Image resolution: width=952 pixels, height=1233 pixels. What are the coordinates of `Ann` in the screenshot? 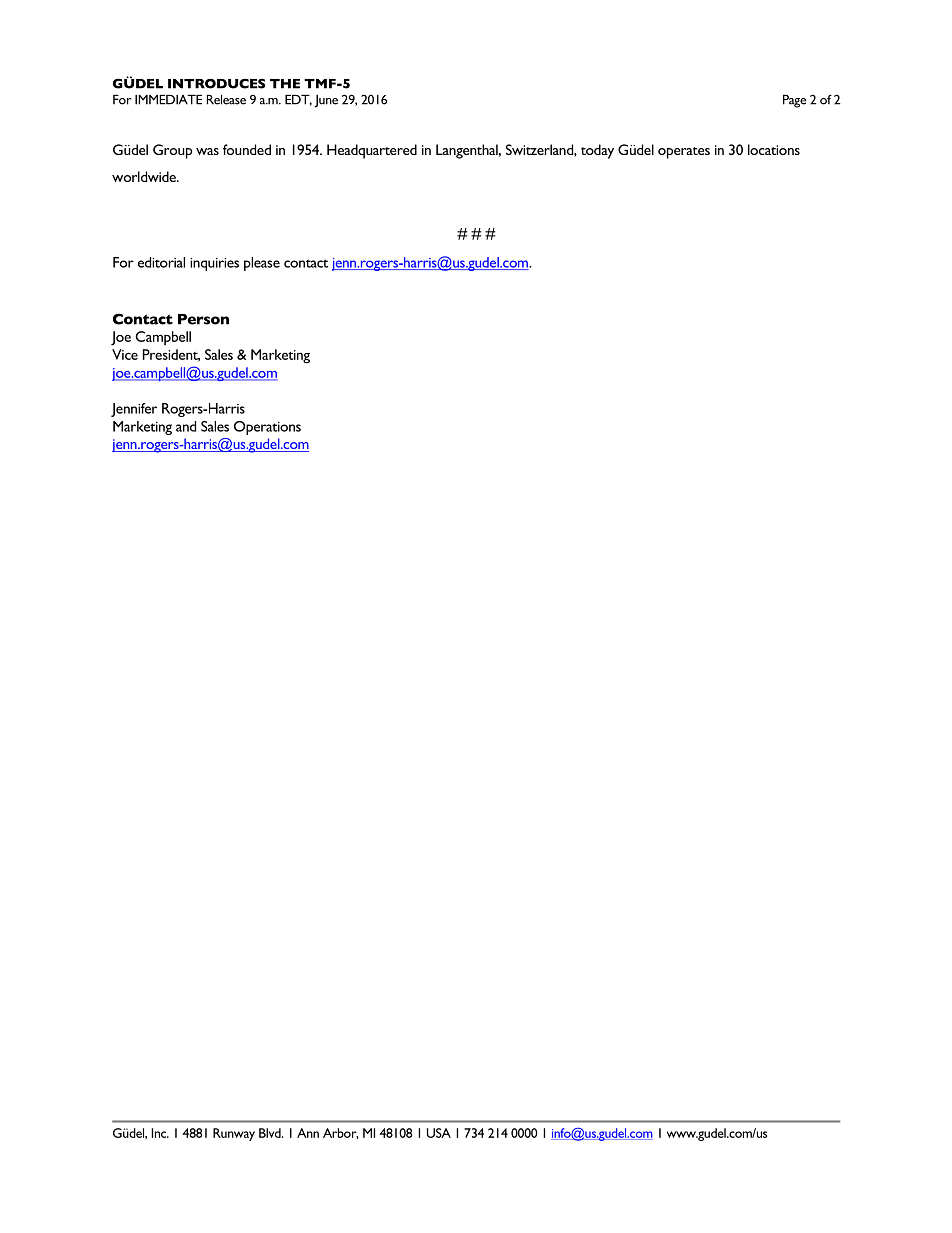 It's located at (308, 1133).
